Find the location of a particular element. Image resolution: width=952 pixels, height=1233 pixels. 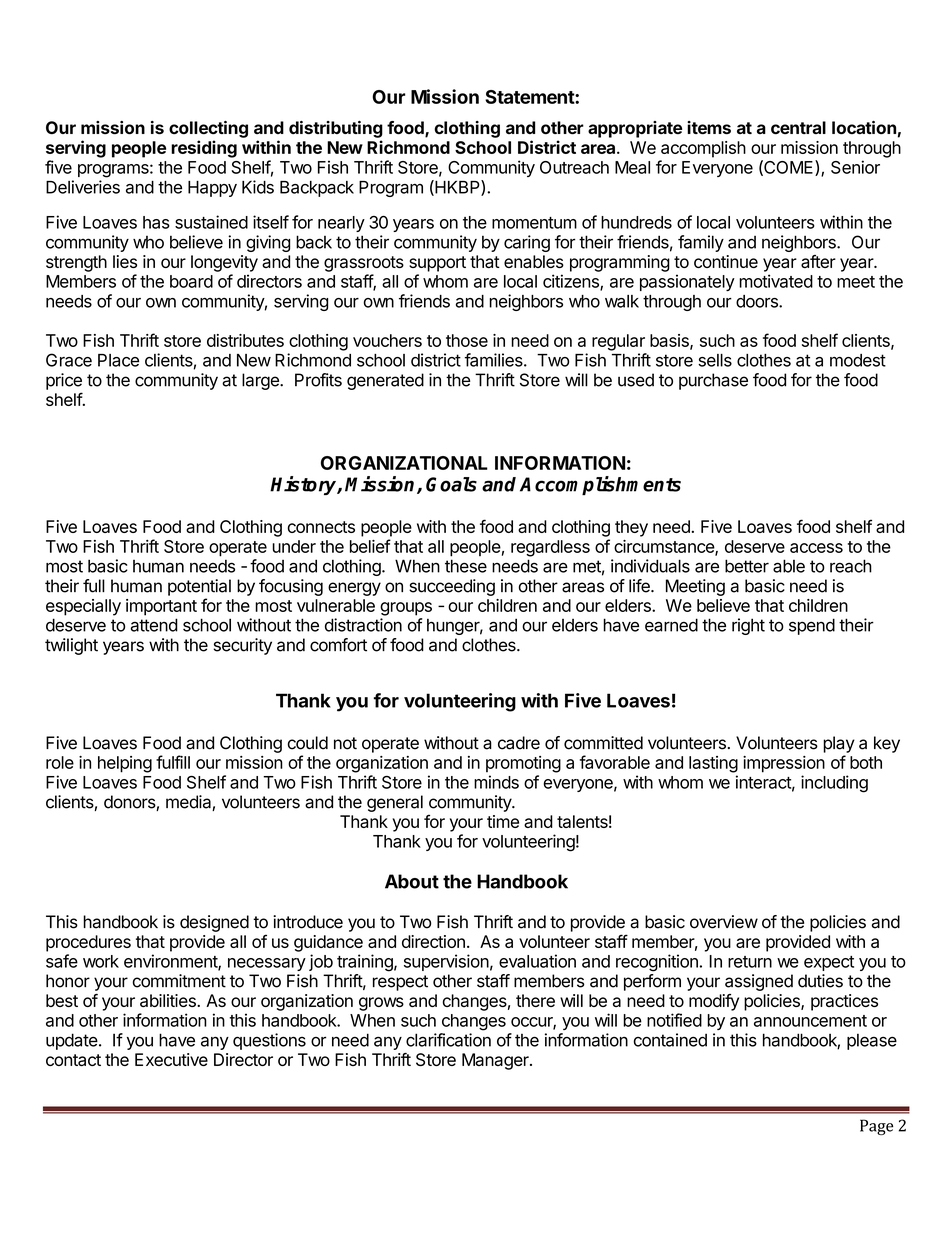

potential is located at coordinates (199, 587).
